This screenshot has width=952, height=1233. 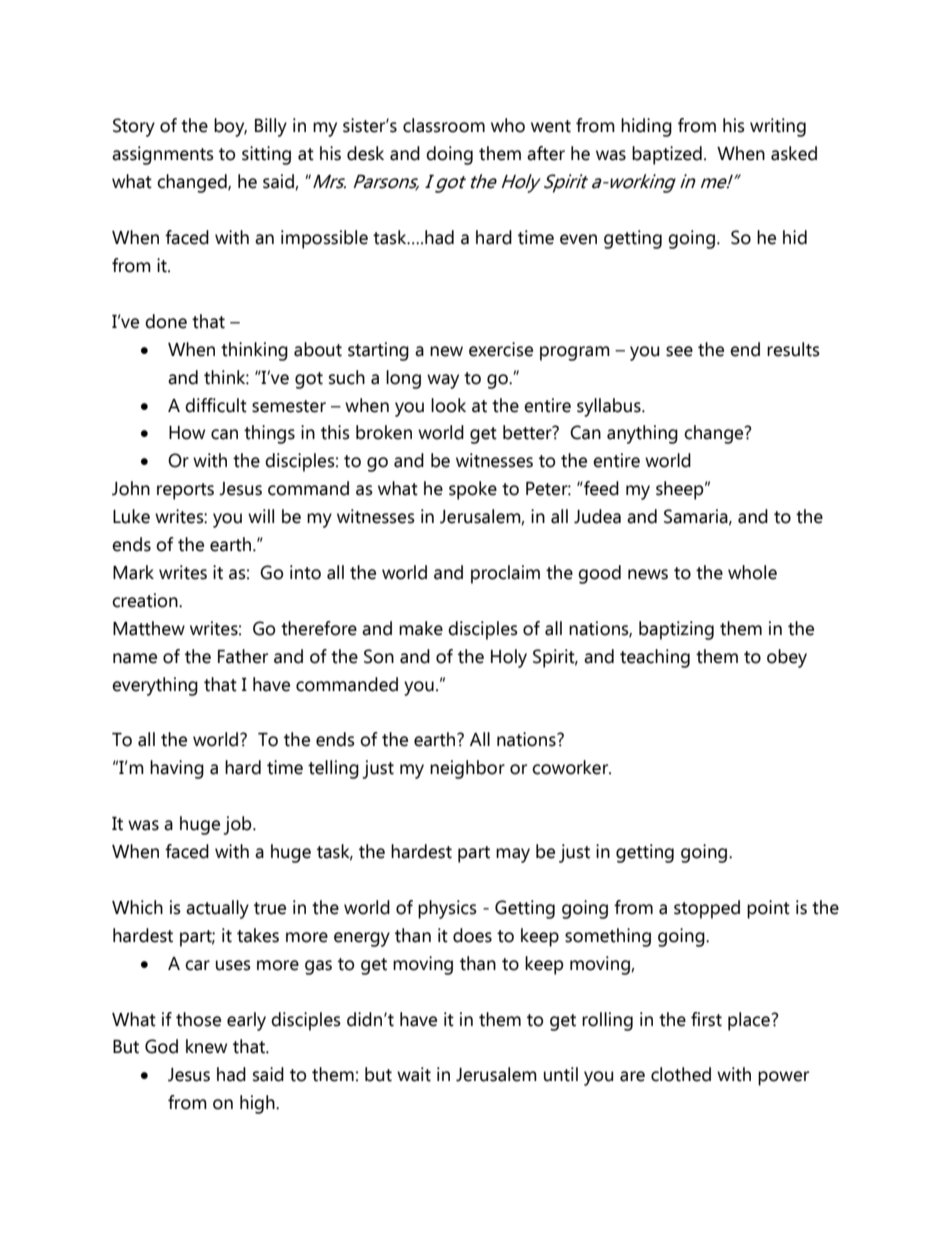 What do you see at coordinates (206, 1046) in the screenshot?
I see `knew` at bounding box center [206, 1046].
